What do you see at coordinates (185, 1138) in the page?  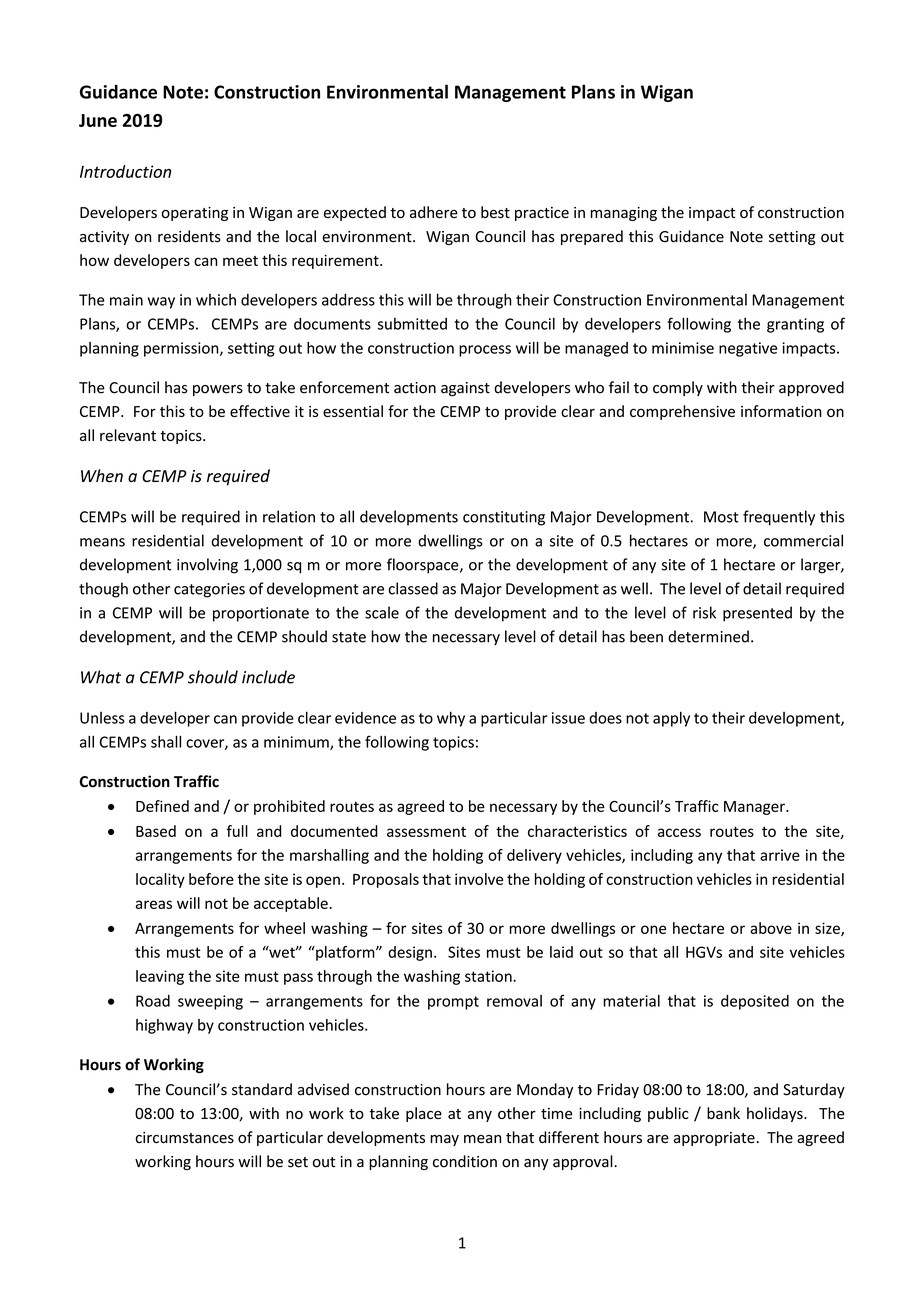 I see `circumstances` at bounding box center [185, 1138].
